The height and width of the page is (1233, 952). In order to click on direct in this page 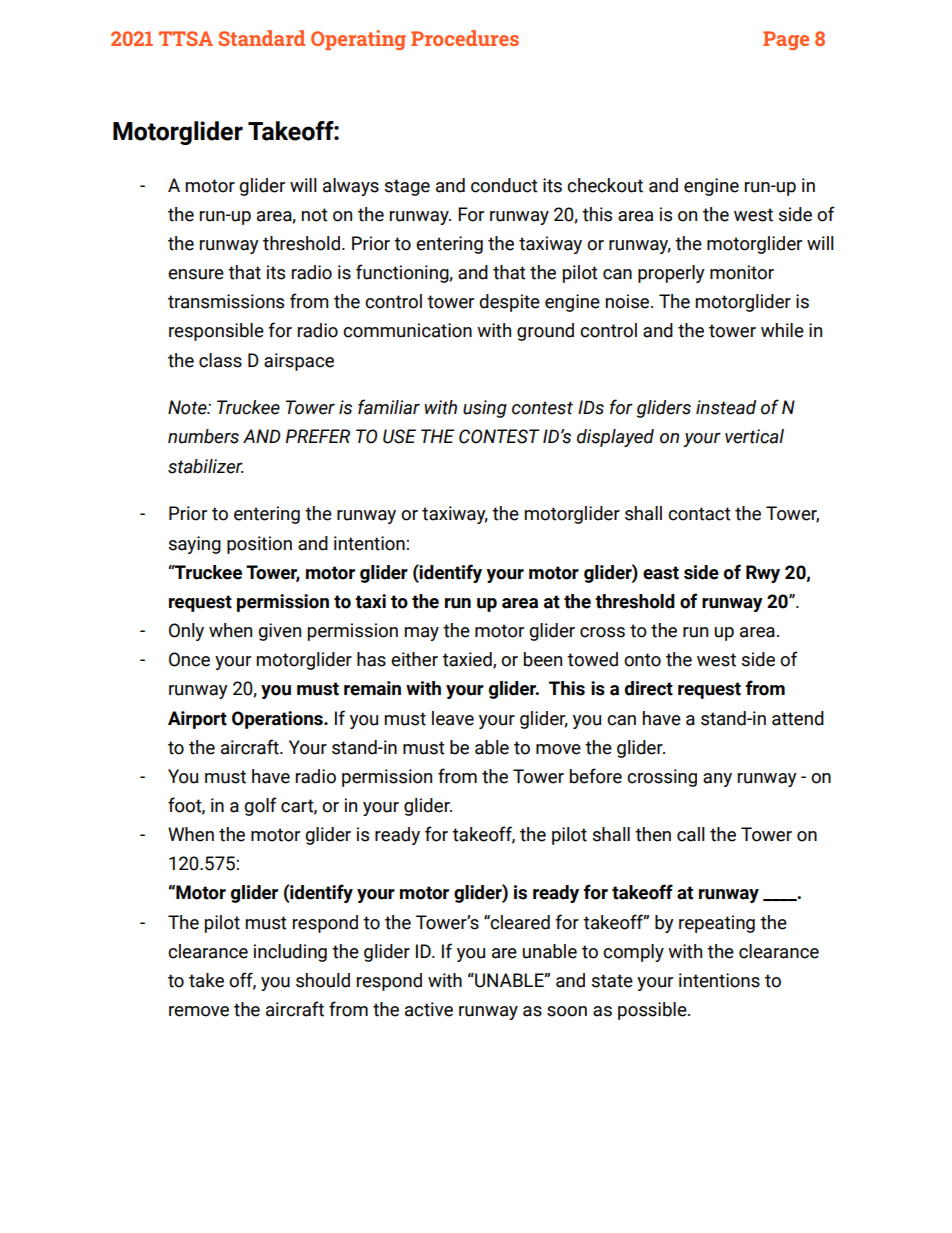, I will do `click(649, 688)`.
